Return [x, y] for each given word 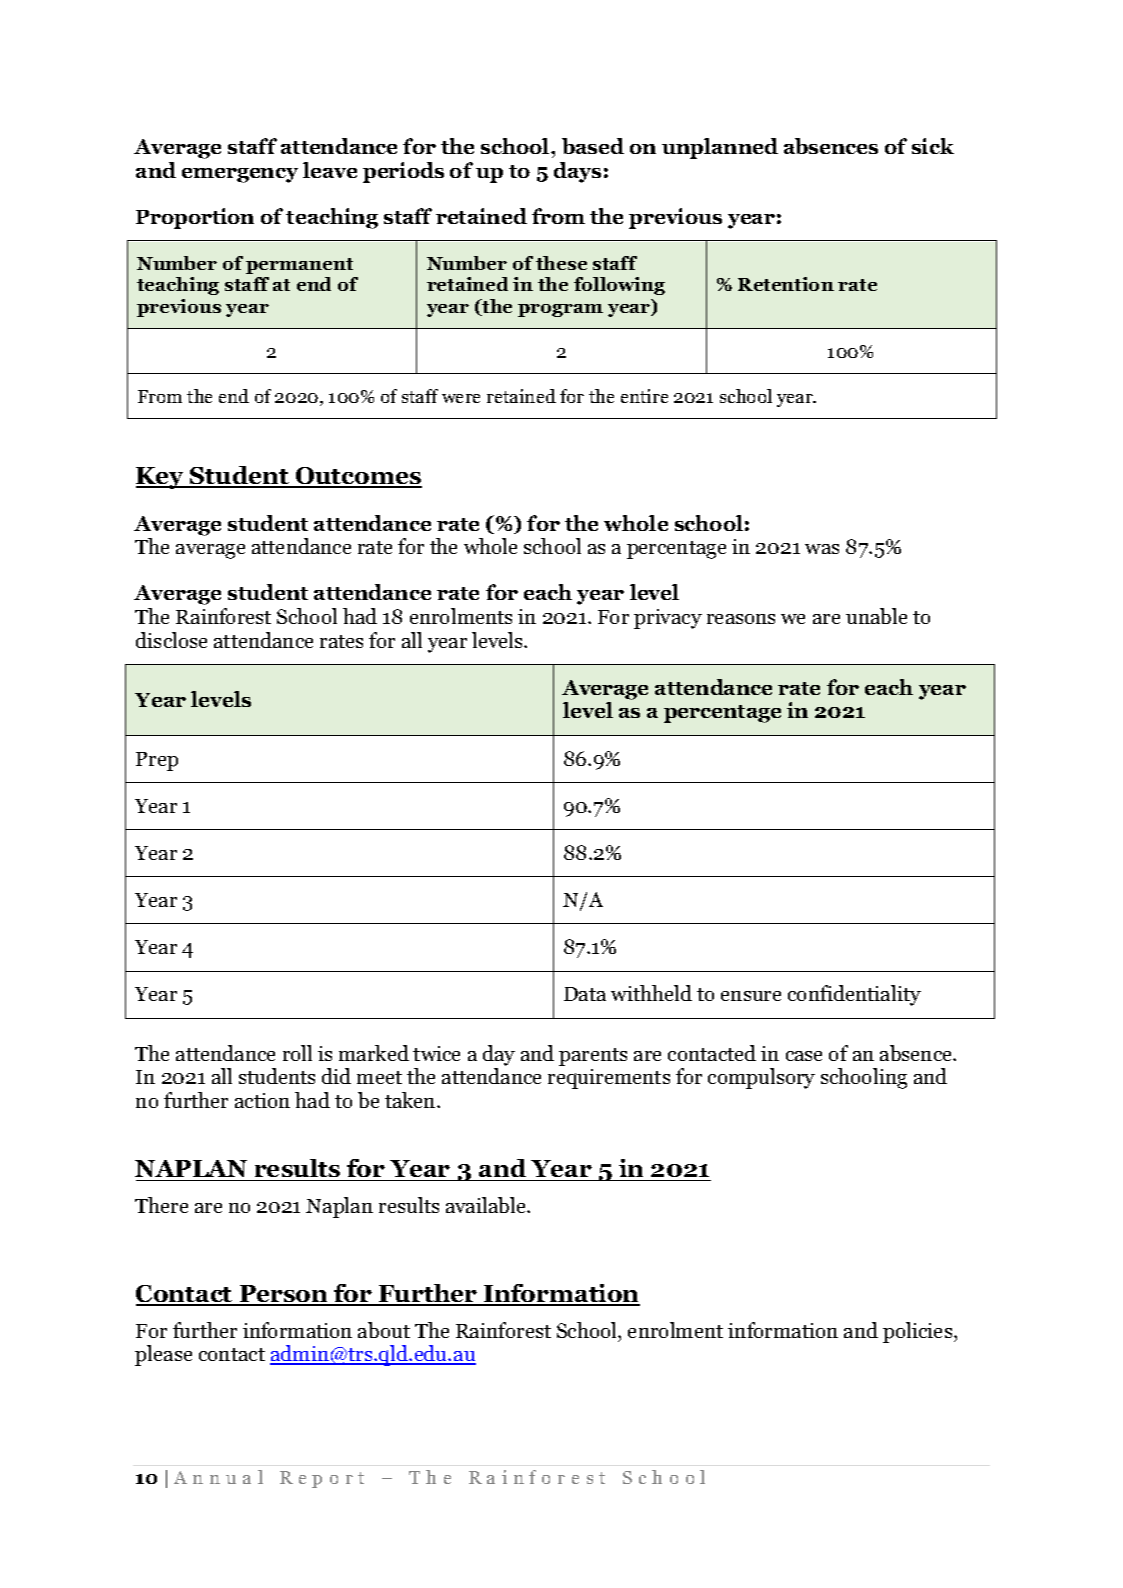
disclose [171, 640]
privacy [668, 619]
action [262, 1100]
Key [161, 478]
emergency [240, 175]
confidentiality [854, 995]
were [461, 398]
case [804, 1056]
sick [933, 146]
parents [593, 1057]
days [577, 172]
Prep [157, 761]
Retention [786, 284]
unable [876, 616]
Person [283, 1295]
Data [585, 994]
